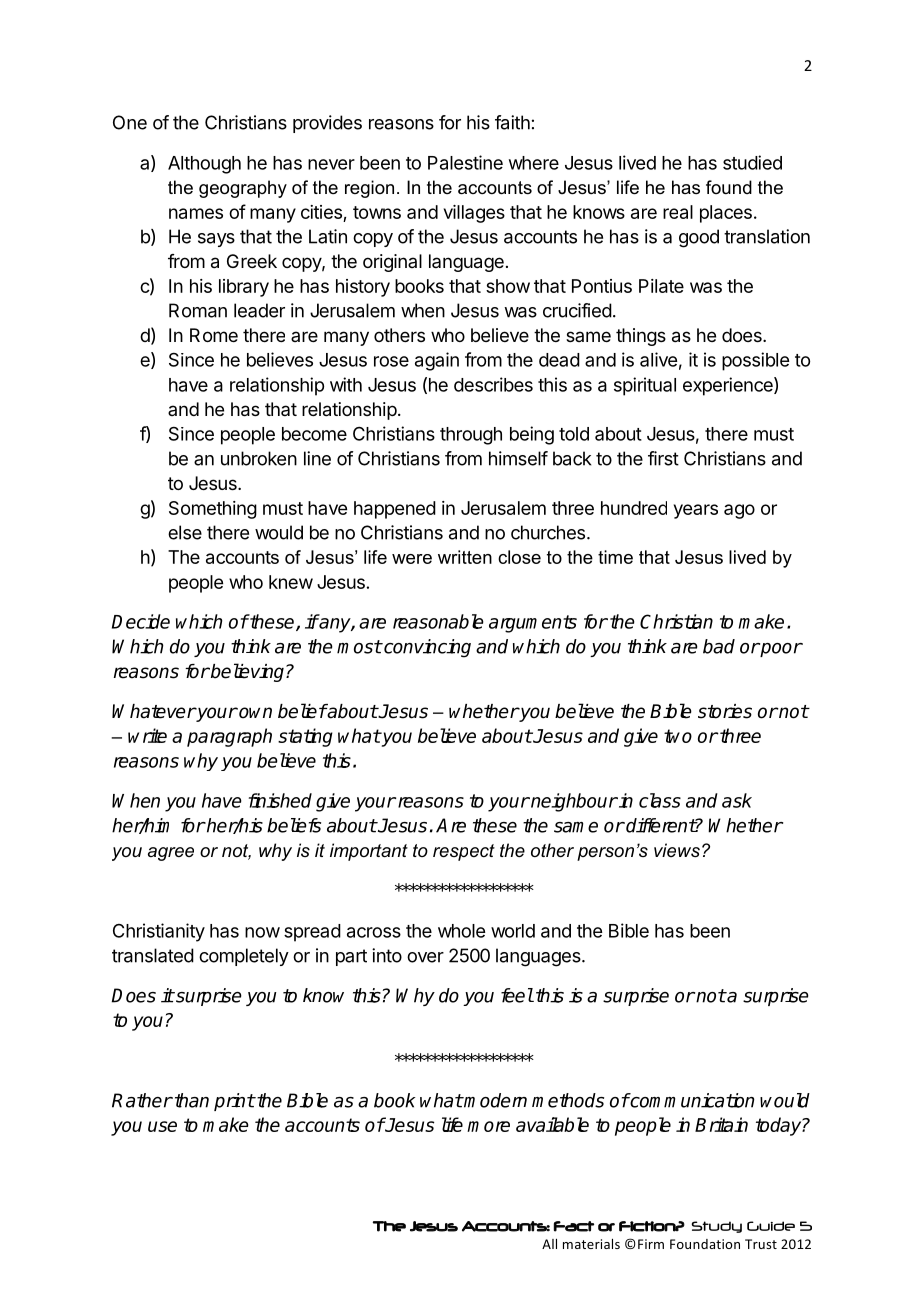 This document has width=924, height=1308. I want to click on views, so click(677, 850).
